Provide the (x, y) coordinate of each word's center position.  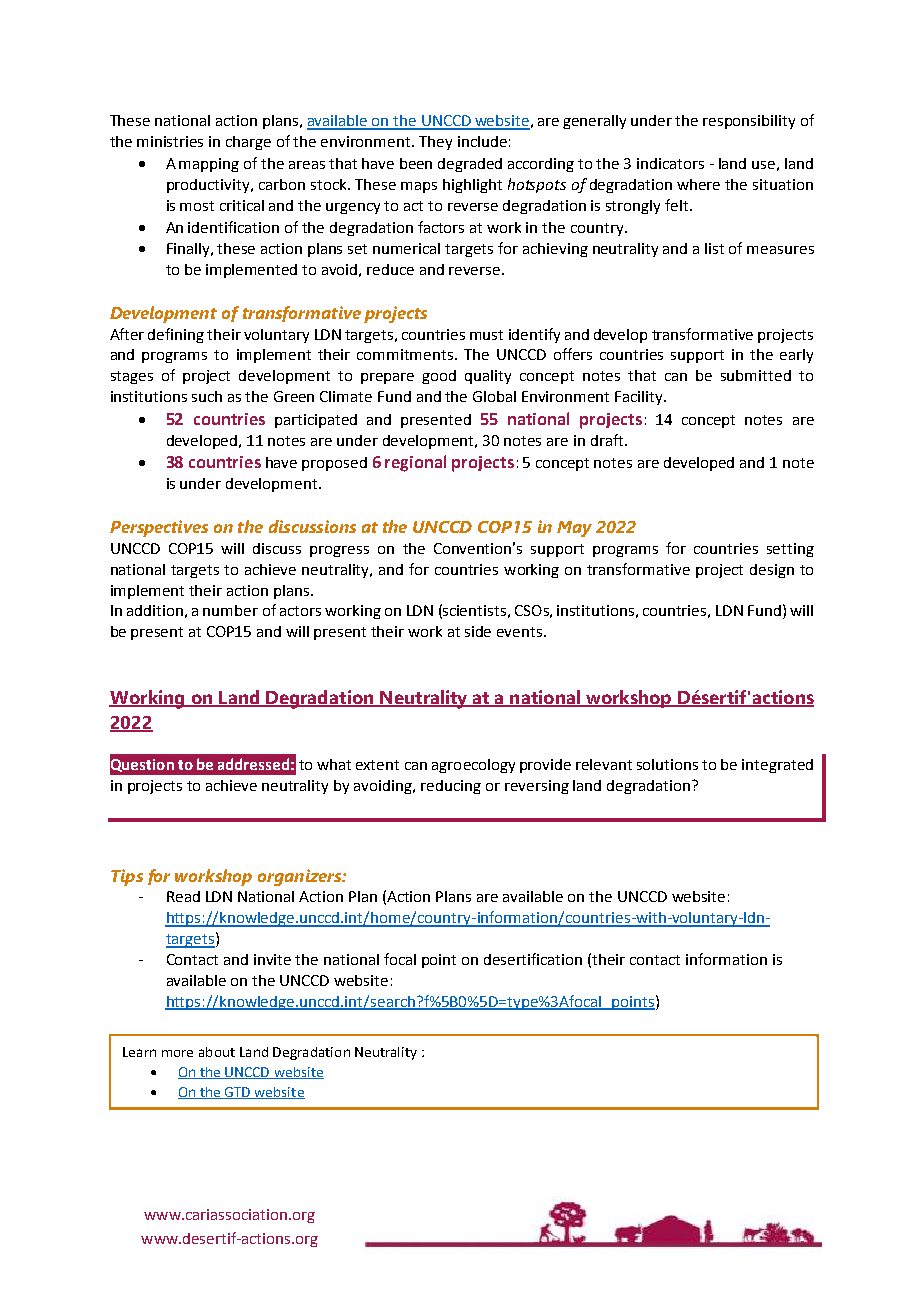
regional (415, 463)
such (207, 396)
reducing (451, 787)
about (217, 1052)
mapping (209, 165)
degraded (470, 165)
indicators (670, 163)
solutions (667, 764)
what (334, 764)
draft (608, 440)
